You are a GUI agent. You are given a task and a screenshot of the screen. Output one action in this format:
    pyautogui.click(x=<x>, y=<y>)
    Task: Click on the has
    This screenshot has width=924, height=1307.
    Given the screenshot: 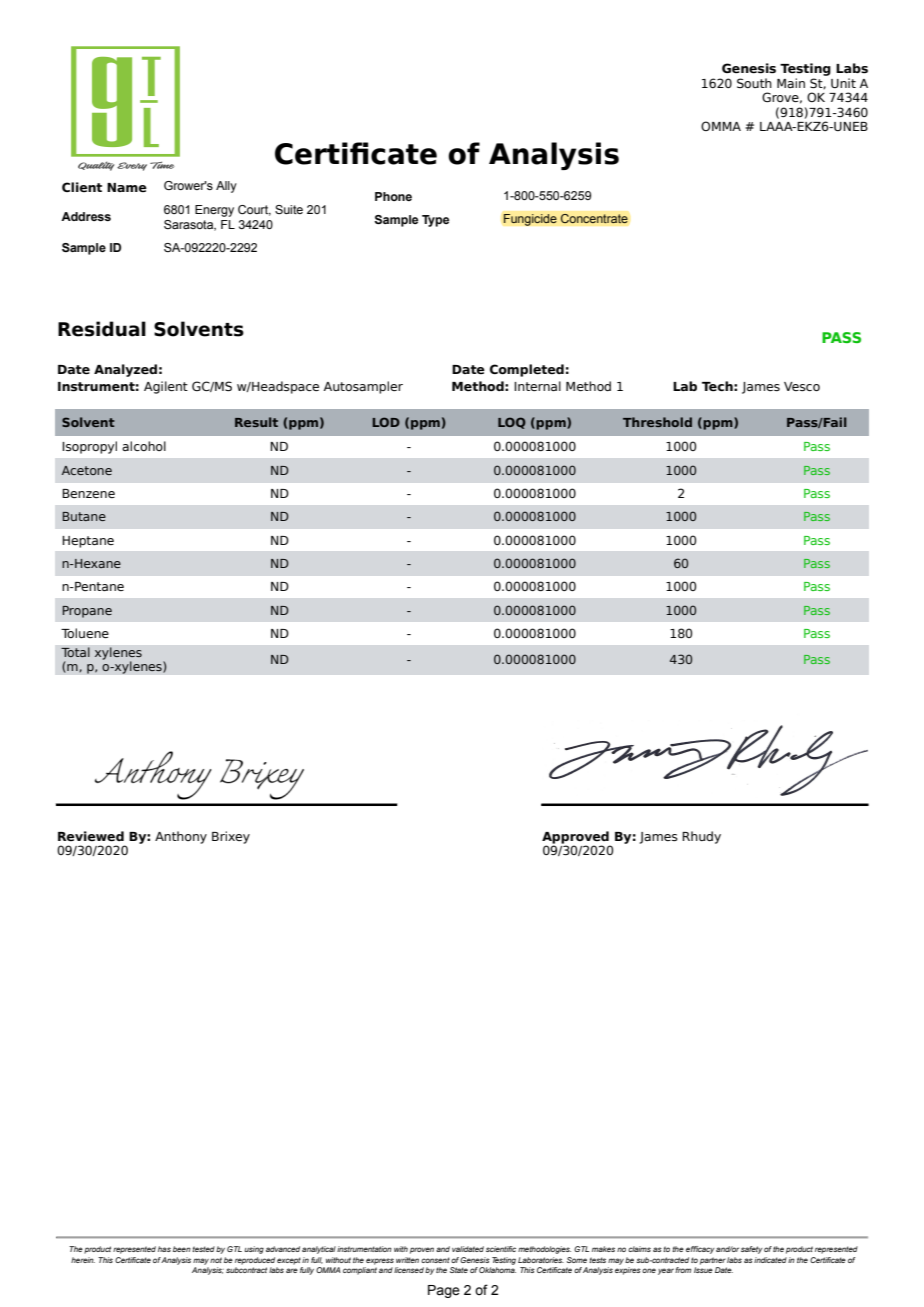 What is the action you would take?
    pyautogui.click(x=164, y=1249)
